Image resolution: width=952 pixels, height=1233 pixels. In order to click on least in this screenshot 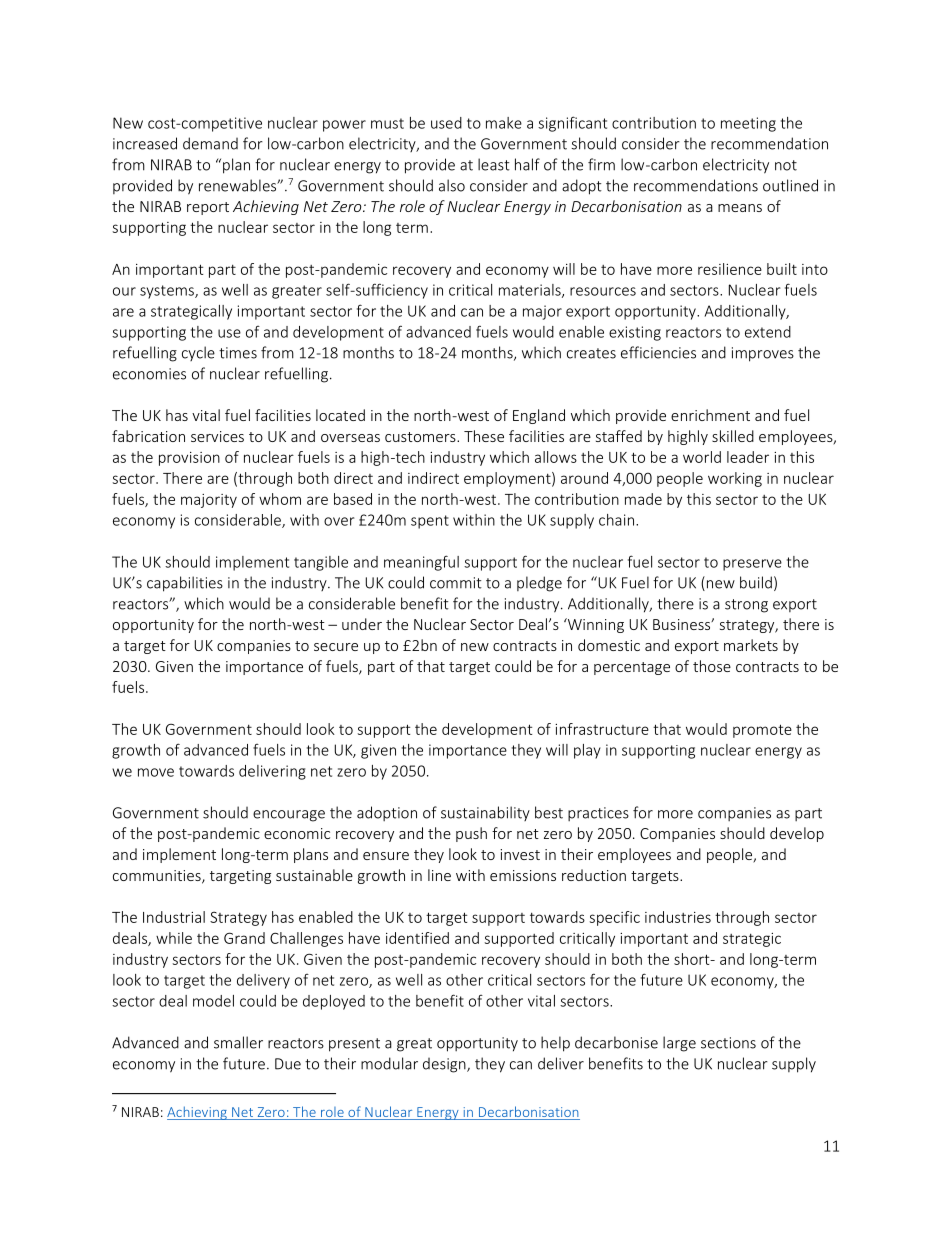, I will do `click(494, 164)`.
